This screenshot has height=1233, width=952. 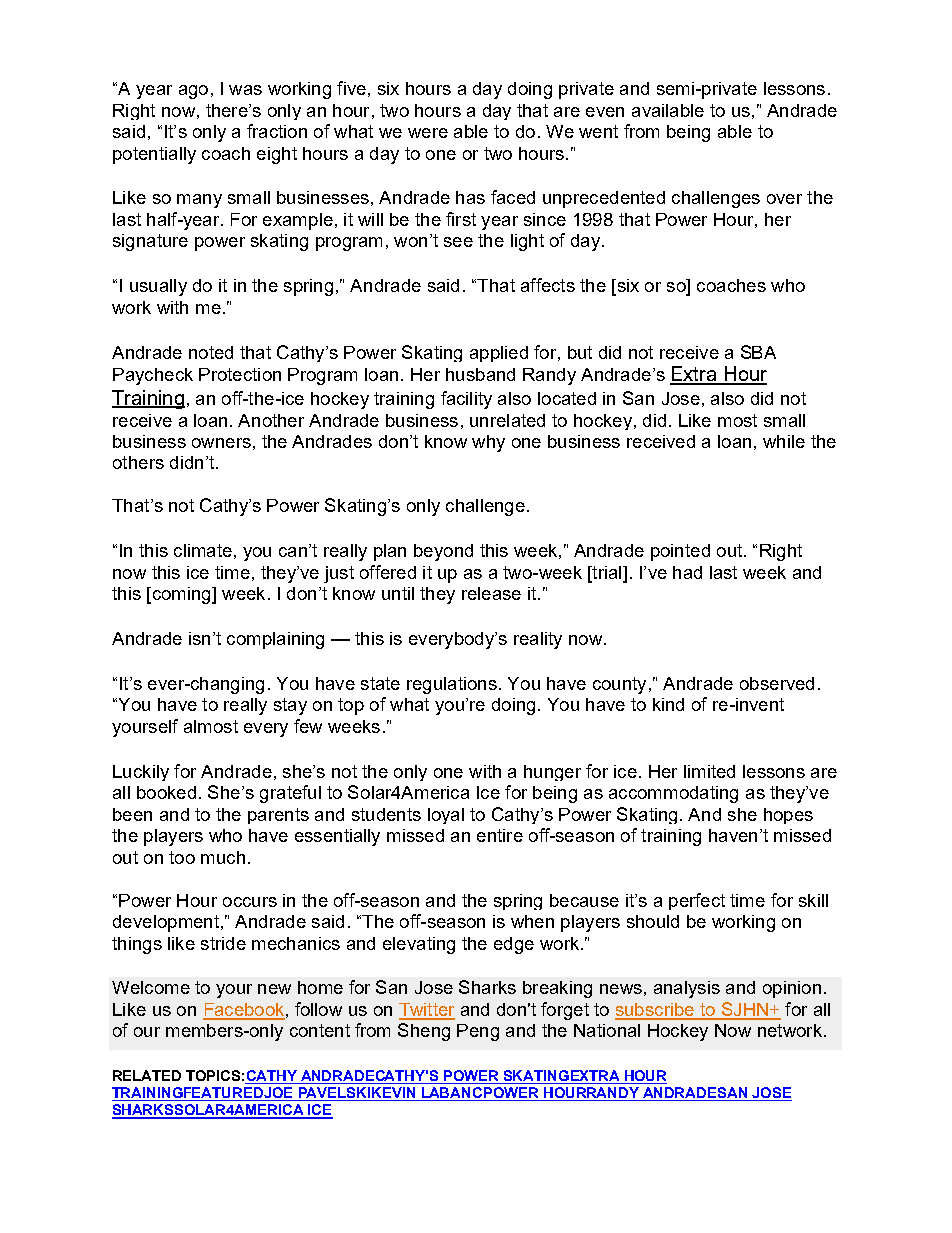 What do you see at coordinates (687, 989) in the screenshot?
I see `analysis` at bounding box center [687, 989].
